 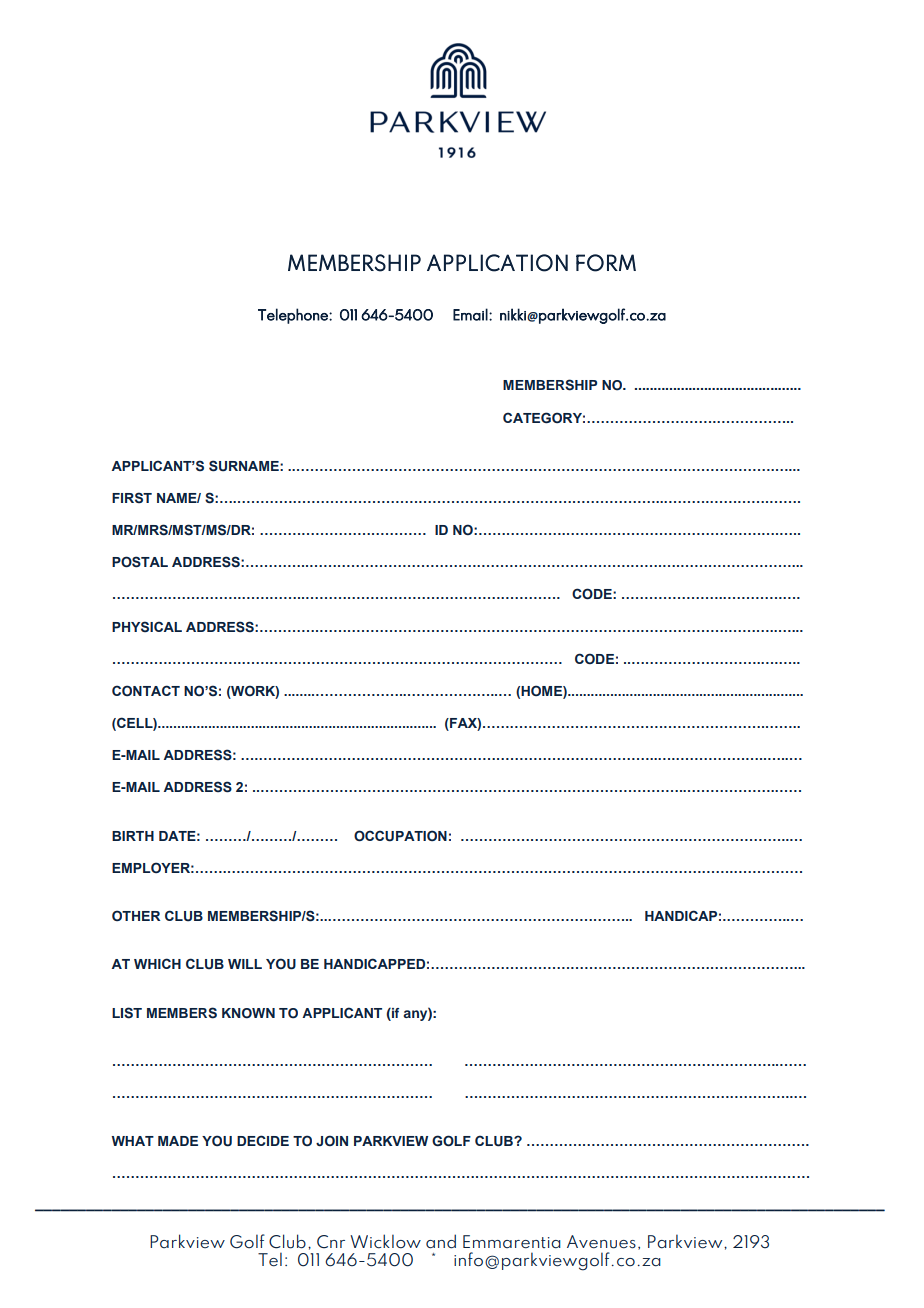 What do you see at coordinates (140, 562) in the screenshot?
I see `POSTAL` at bounding box center [140, 562].
